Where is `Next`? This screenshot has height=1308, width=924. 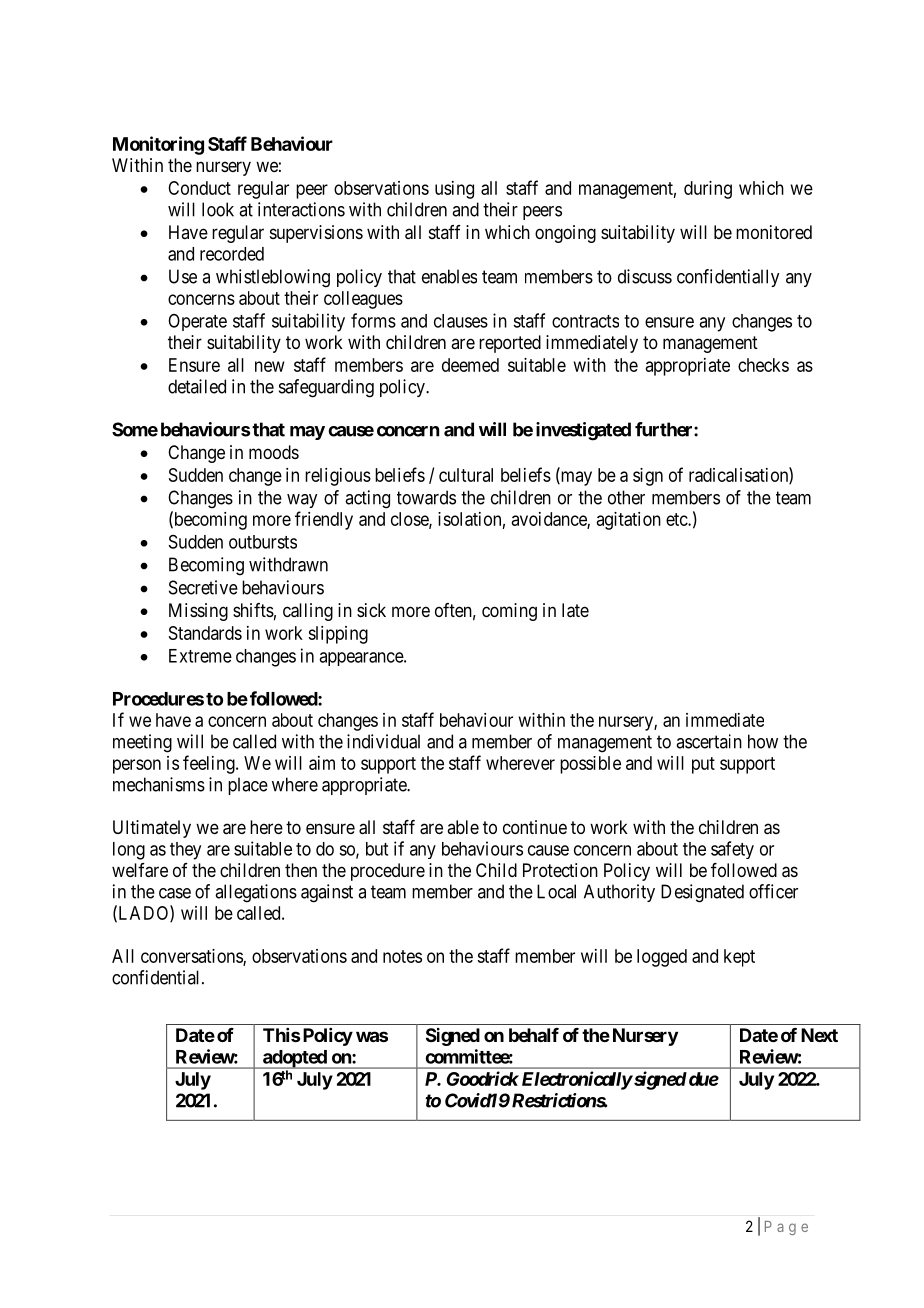
Next is located at coordinates (819, 1035).
